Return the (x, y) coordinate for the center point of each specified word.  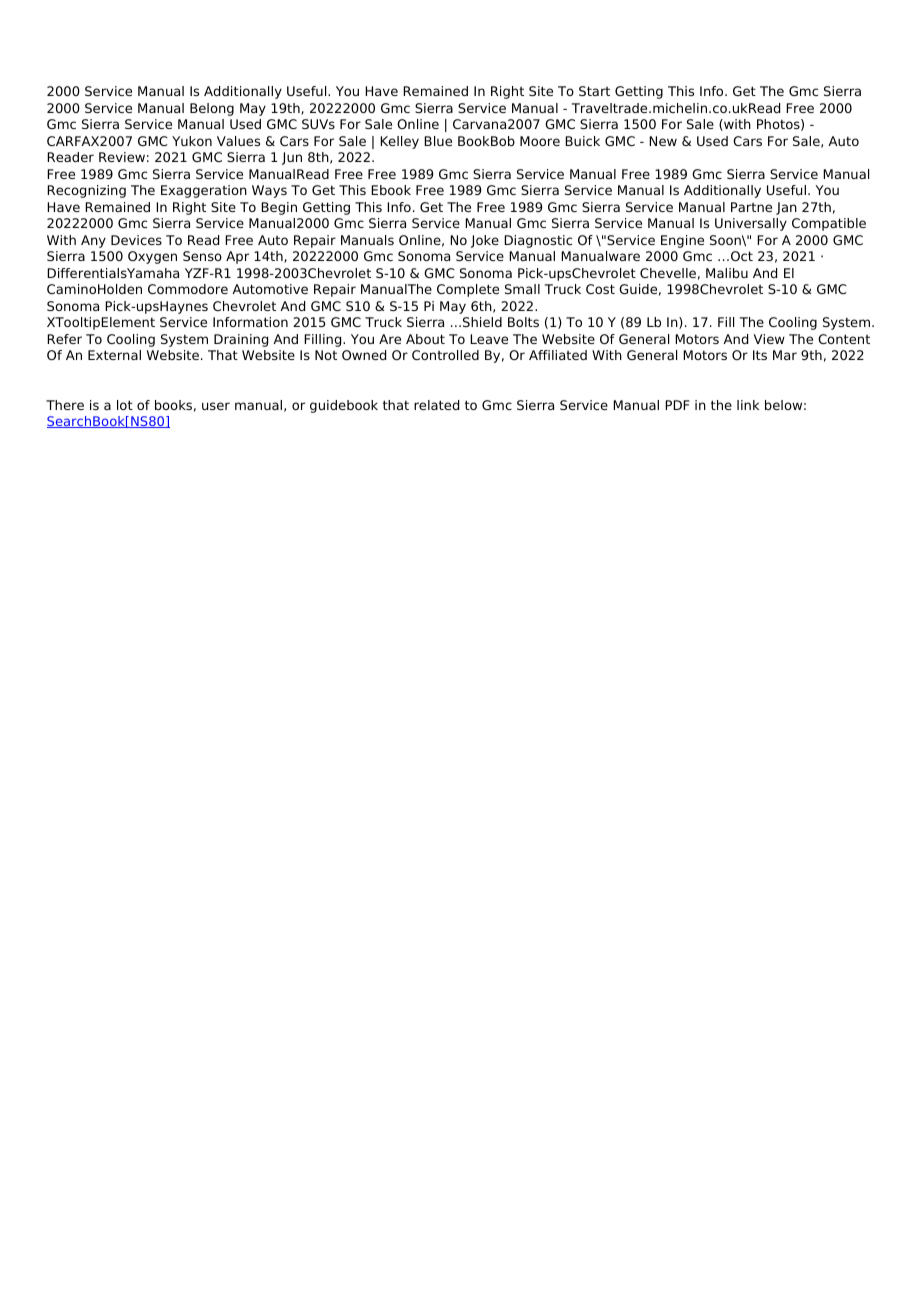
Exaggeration (204, 191)
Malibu (727, 273)
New (663, 141)
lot (125, 405)
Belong (212, 109)
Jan (786, 208)
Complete (468, 290)
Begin (279, 208)
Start (594, 91)
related (436, 405)
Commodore (188, 289)
